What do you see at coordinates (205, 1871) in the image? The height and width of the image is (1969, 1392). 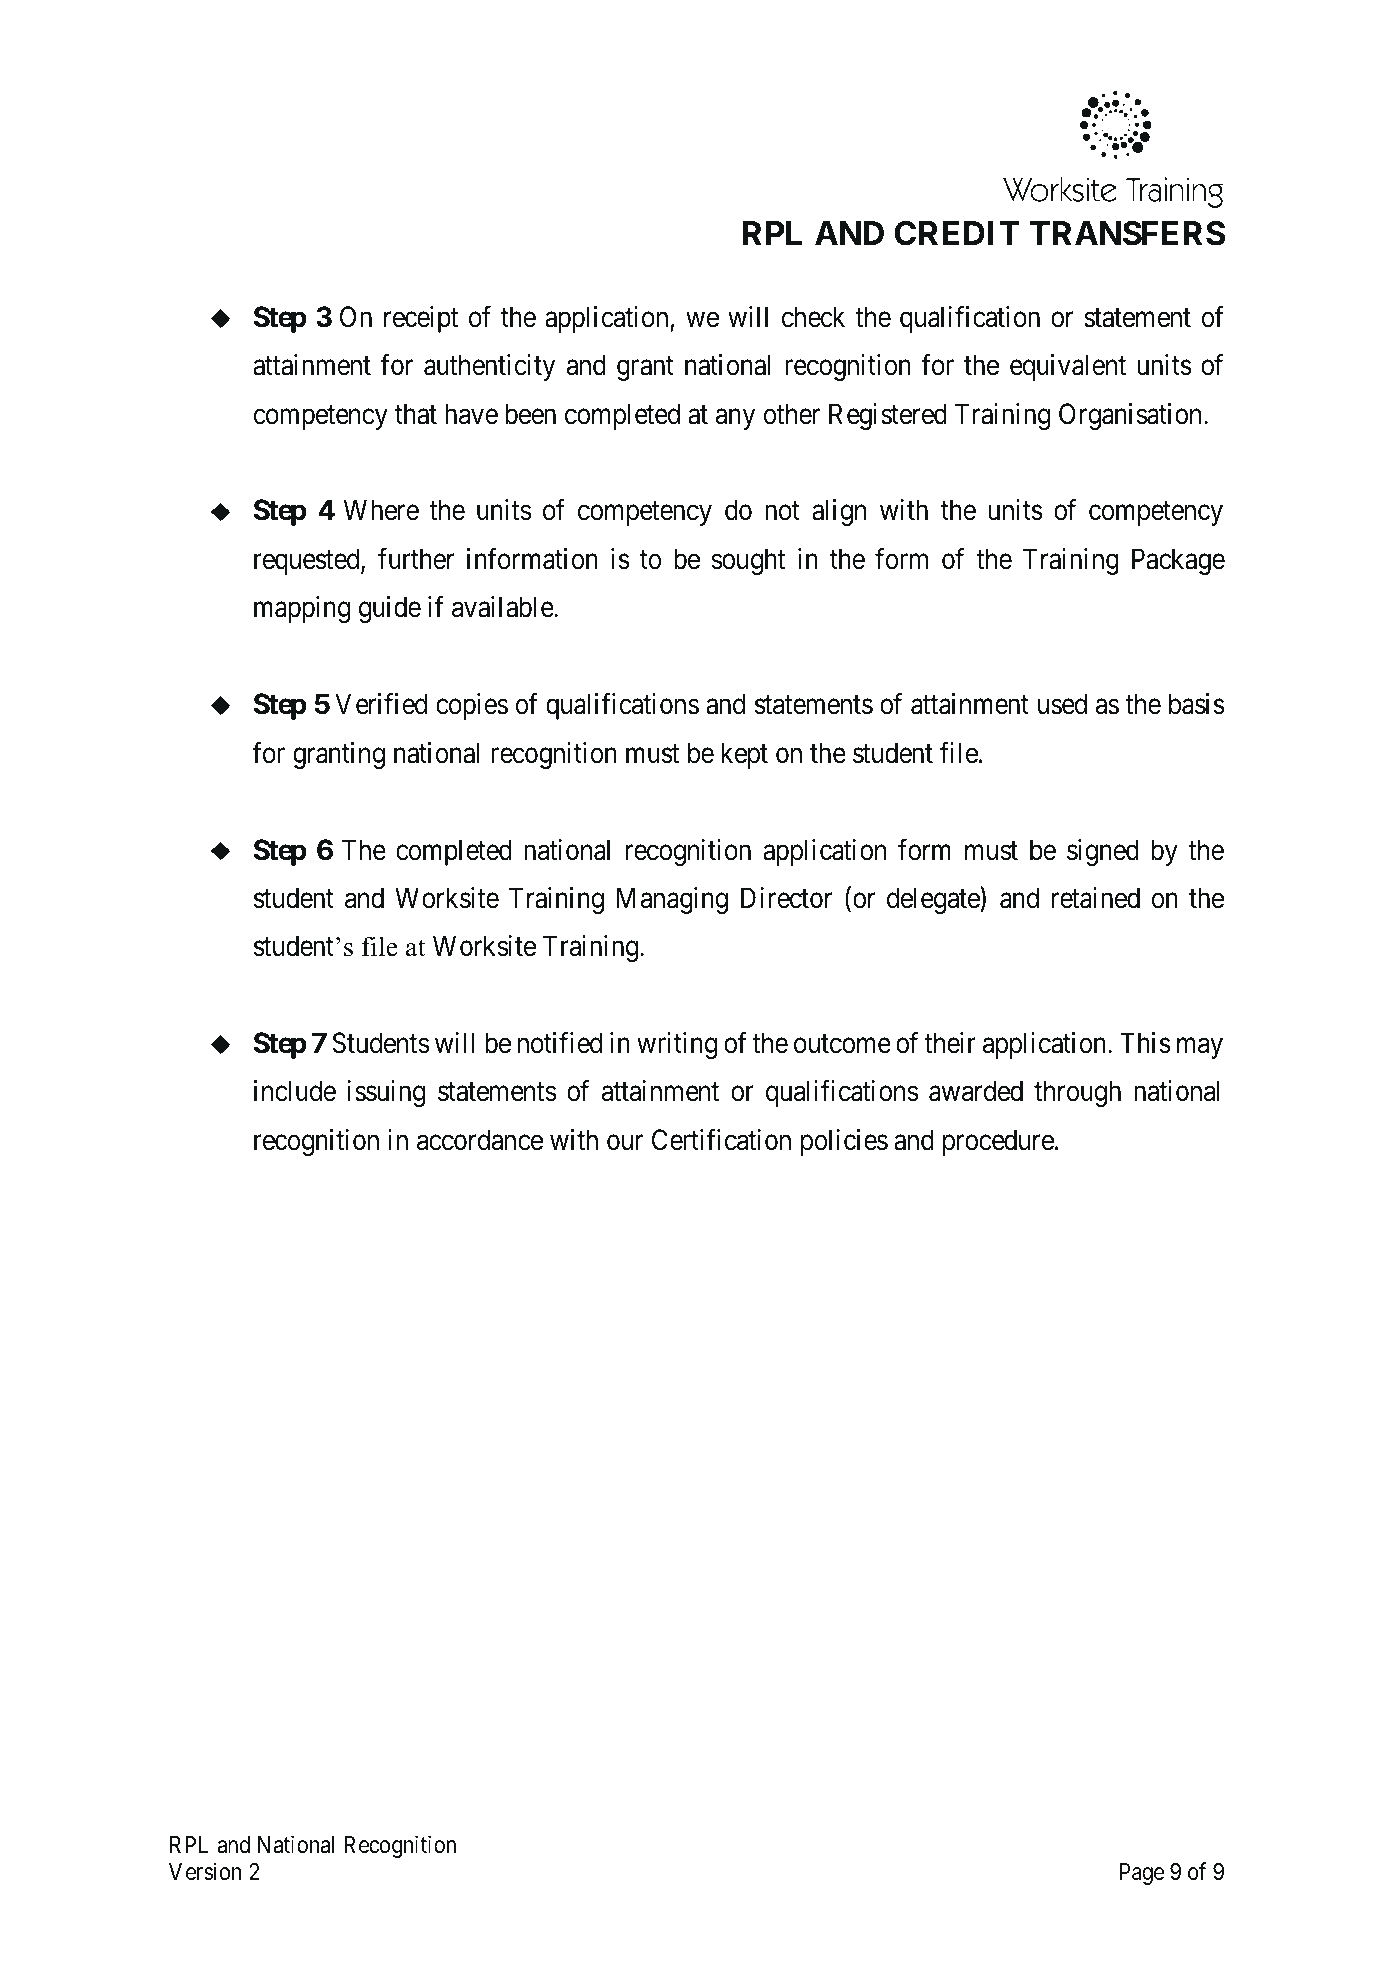 I see `Version` at bounding box center [205, 1871].
